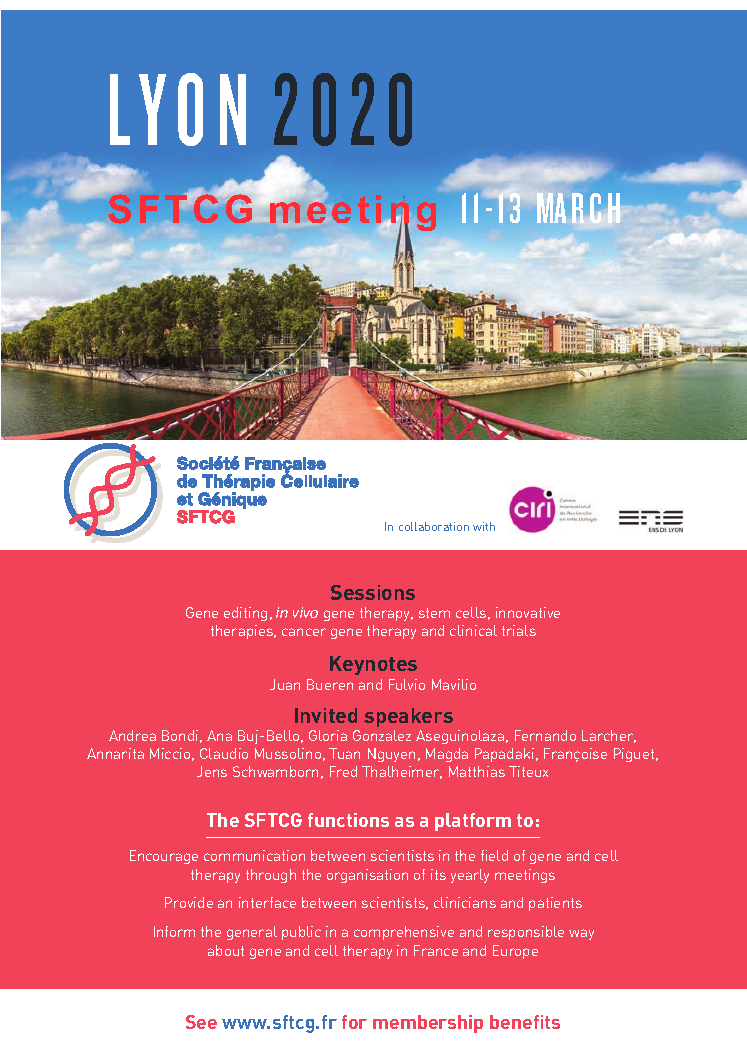  What do you see at coordinates (201, 1022) in the image?
I see `See` at bounding box center [201, 1022].
